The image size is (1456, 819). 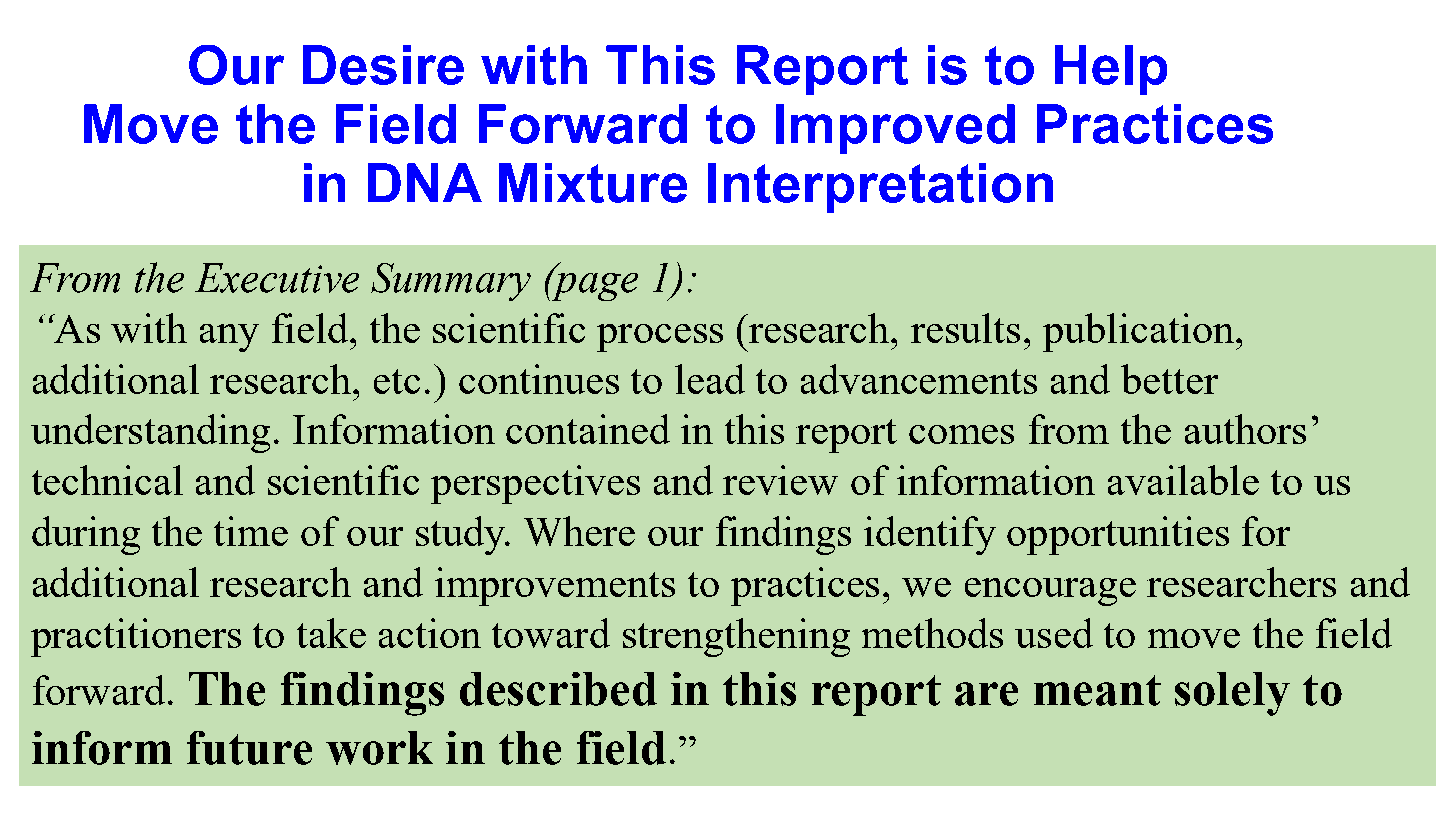 I want to click on lead, so click(x=710, y=379).
